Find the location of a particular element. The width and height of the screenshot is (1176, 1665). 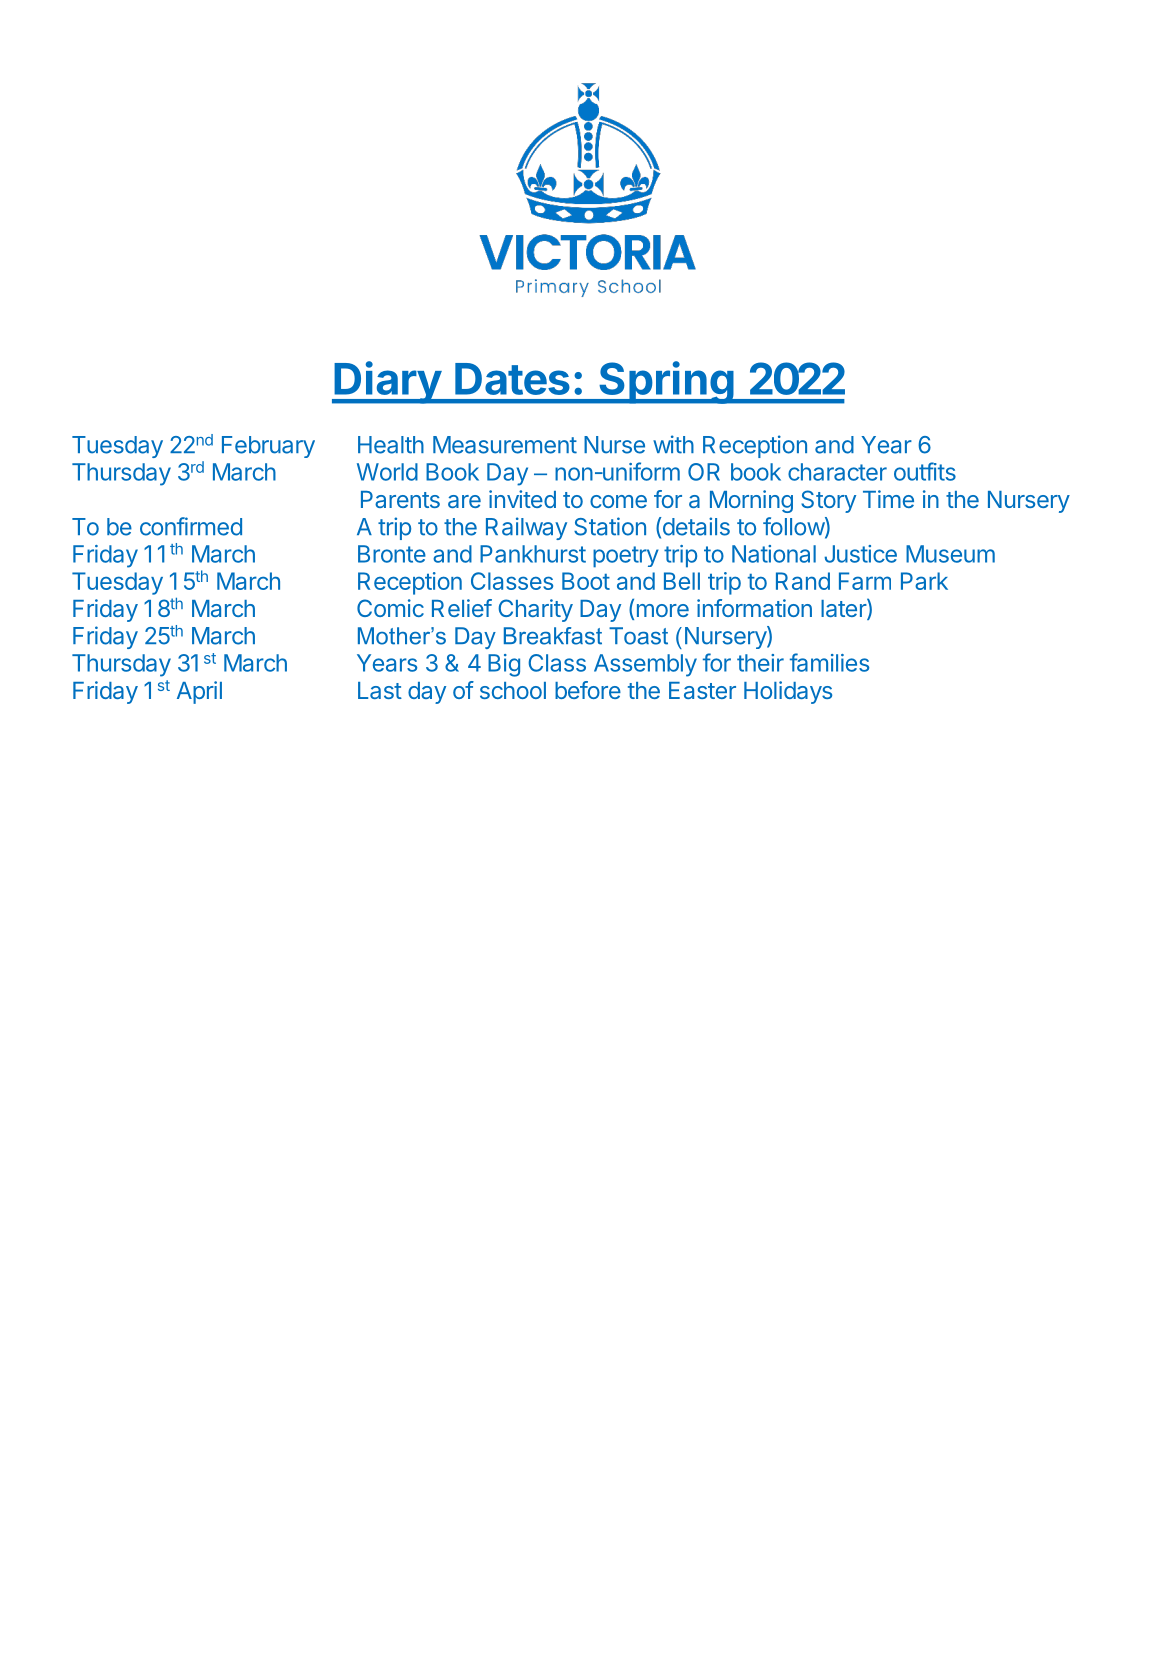

invited is located at coordinates (522, 499).
